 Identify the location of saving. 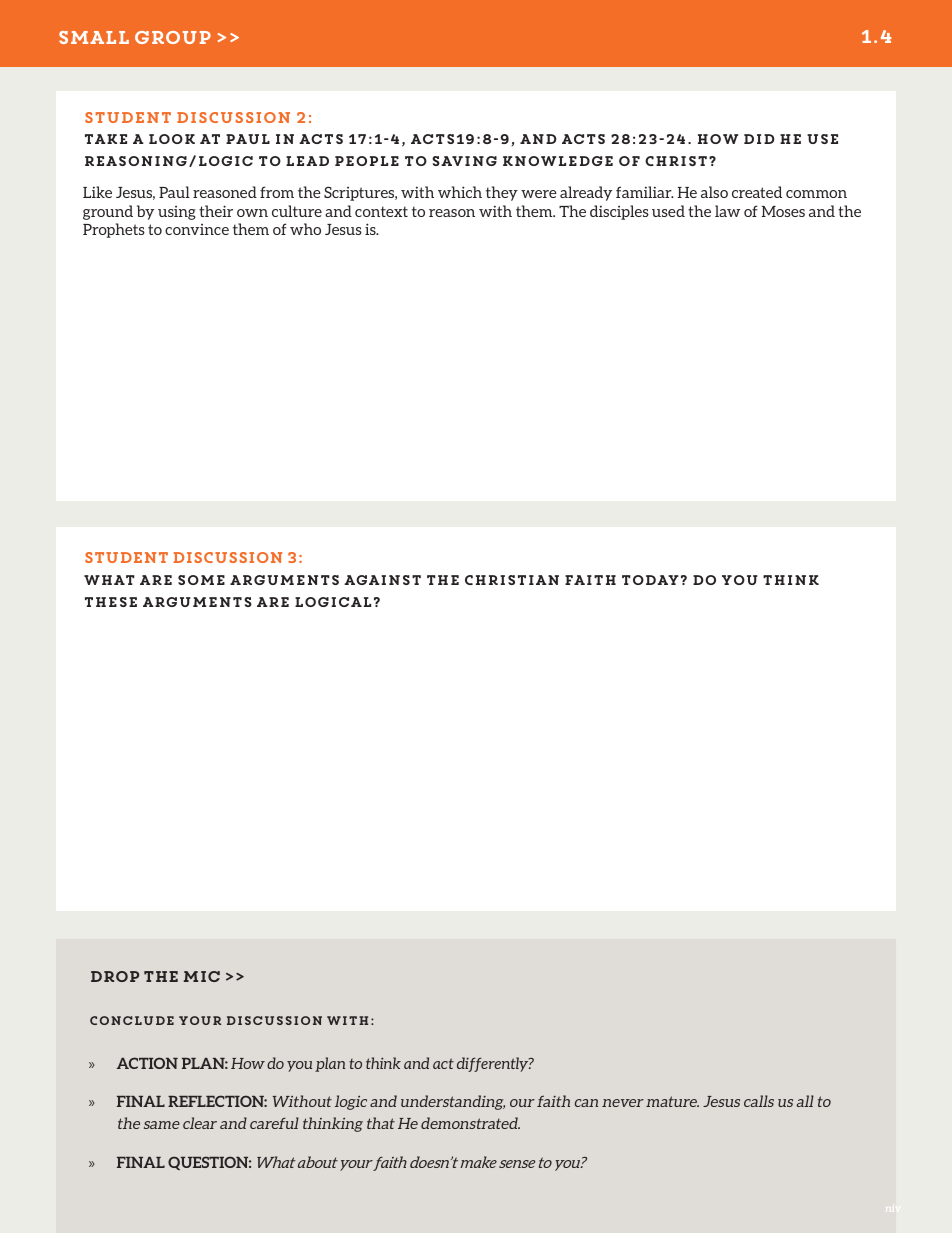
(464, 161).
